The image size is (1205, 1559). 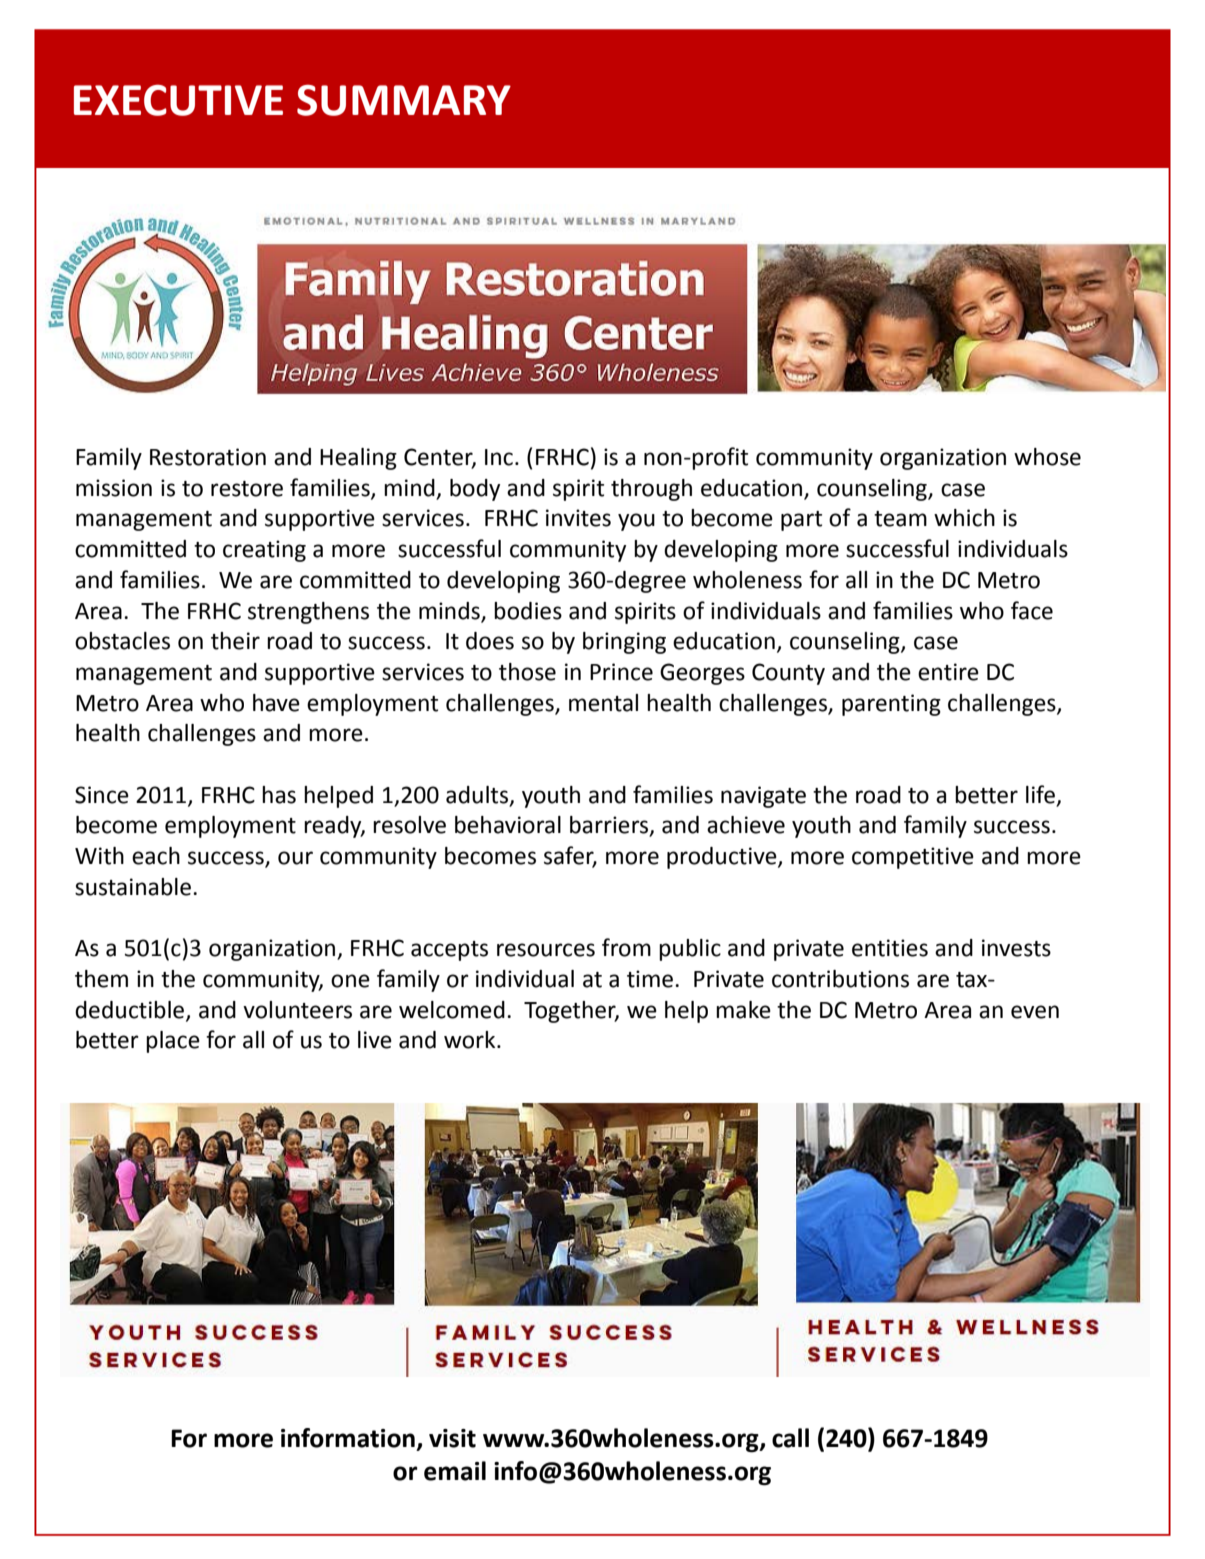 What do you see at coordinates (133, 887) in the page?
I see `sustainable` at bounding box center [133, 887].
